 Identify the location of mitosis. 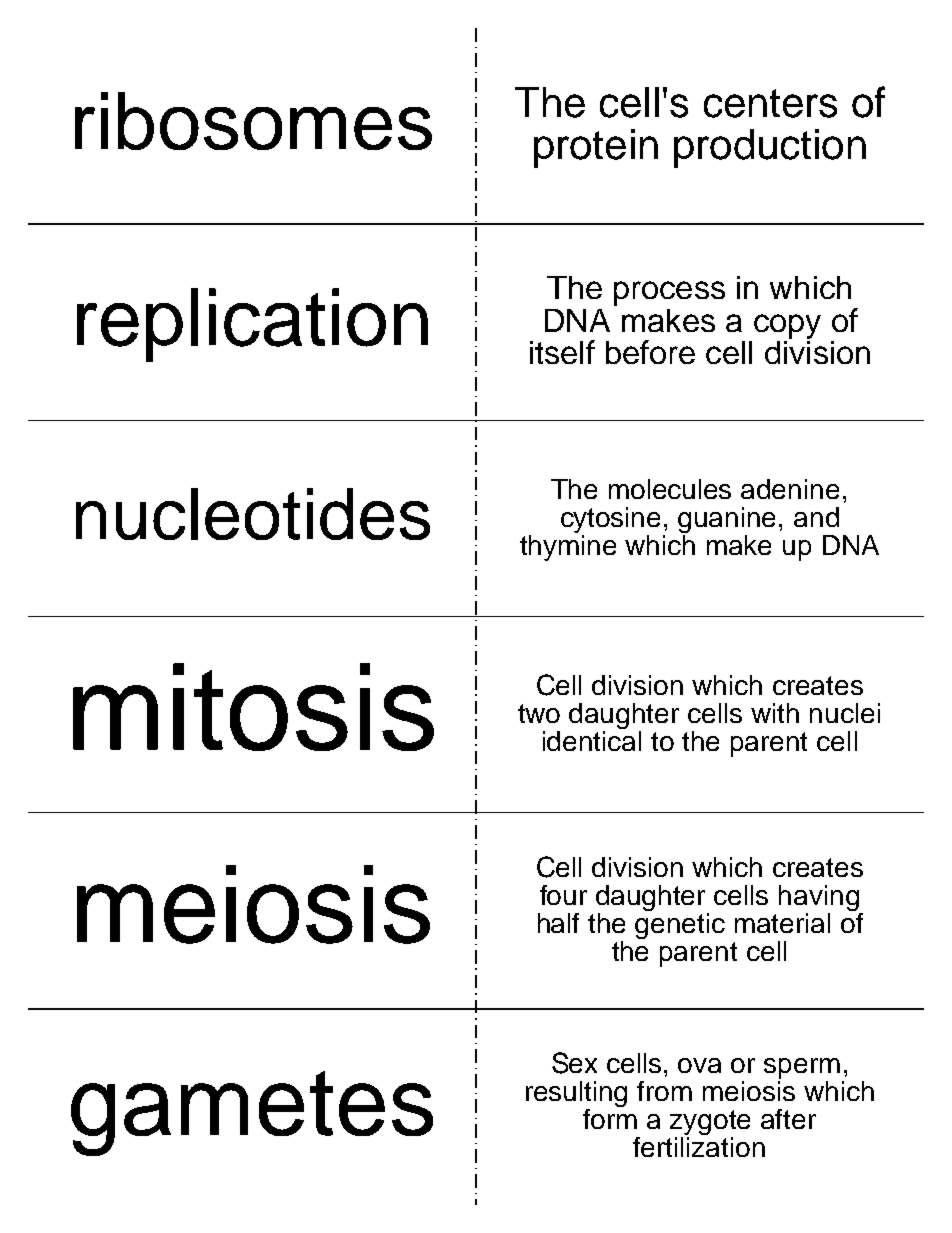
(253, 707).
